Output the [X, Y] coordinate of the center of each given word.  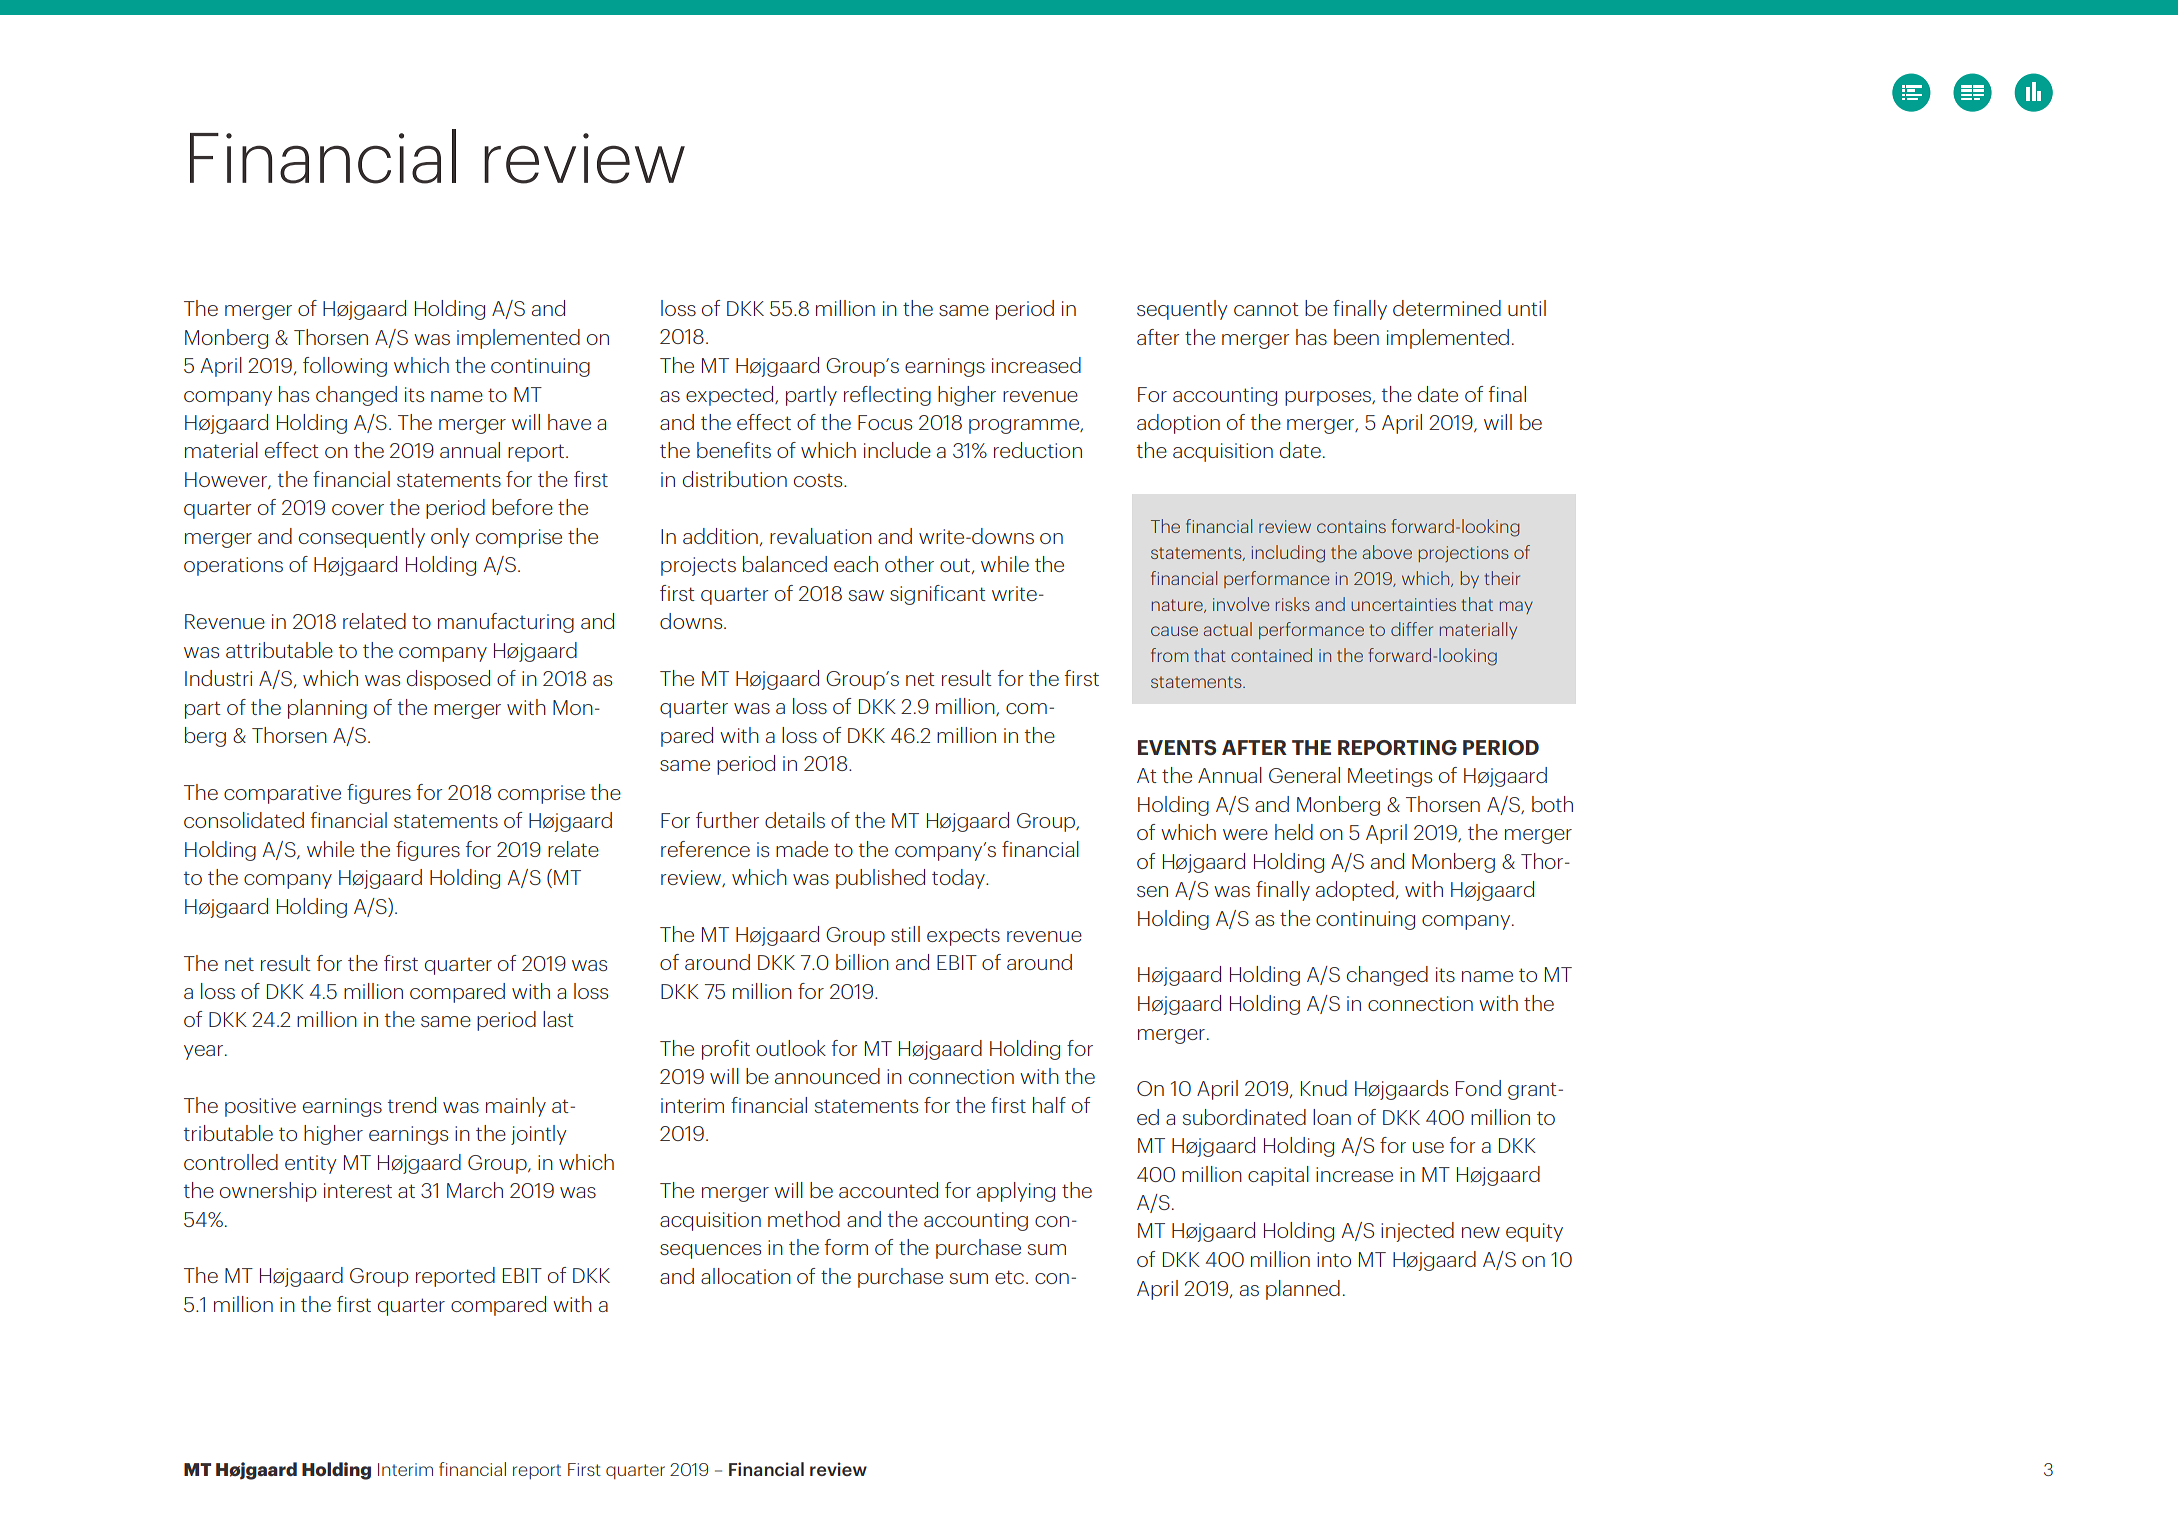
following [345, 367]
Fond [1478, 1088]
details [795, 820]
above [1387, 552]
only [450, 538]
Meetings [1390, 777]
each [856, 564]
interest [358, 1190]
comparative [282, 794]
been [1356, 337]
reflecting [887, 396]
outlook [791, 1048]
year [203, 1052]
